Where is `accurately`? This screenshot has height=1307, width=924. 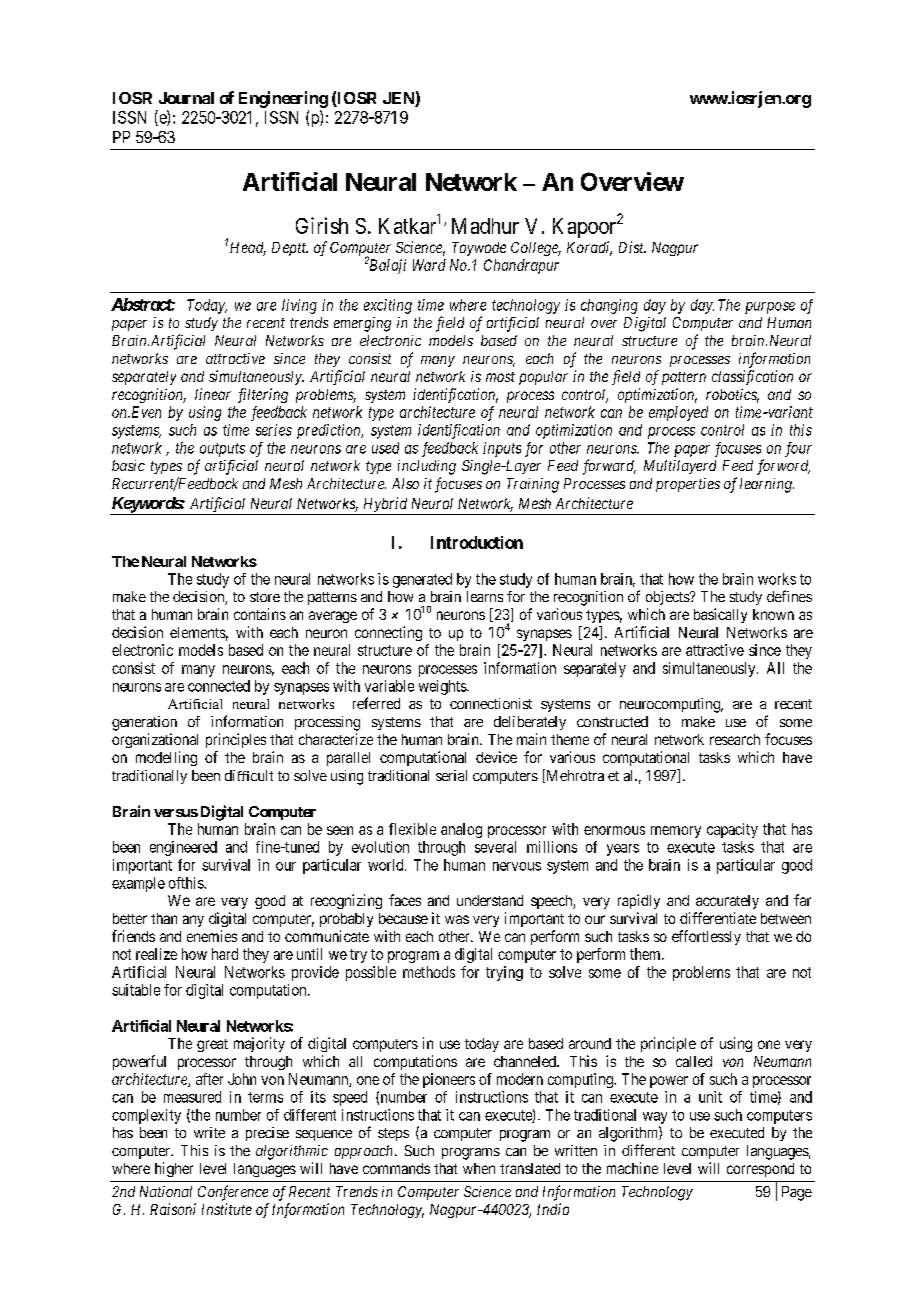 accurately is located at coordinates (727, 902).
